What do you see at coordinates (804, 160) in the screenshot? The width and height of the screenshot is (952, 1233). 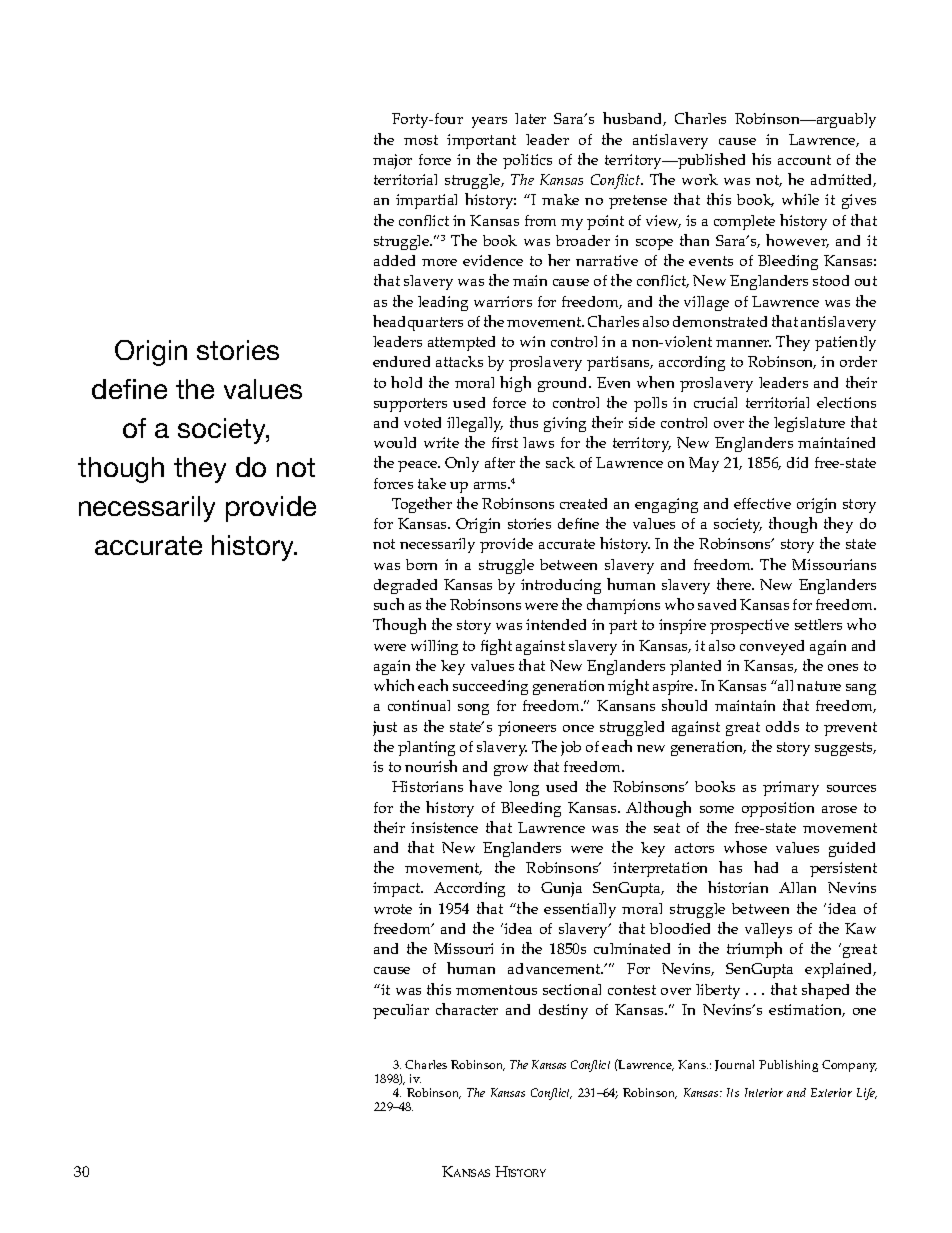 I see `account` at bounding box center [804, 160].
